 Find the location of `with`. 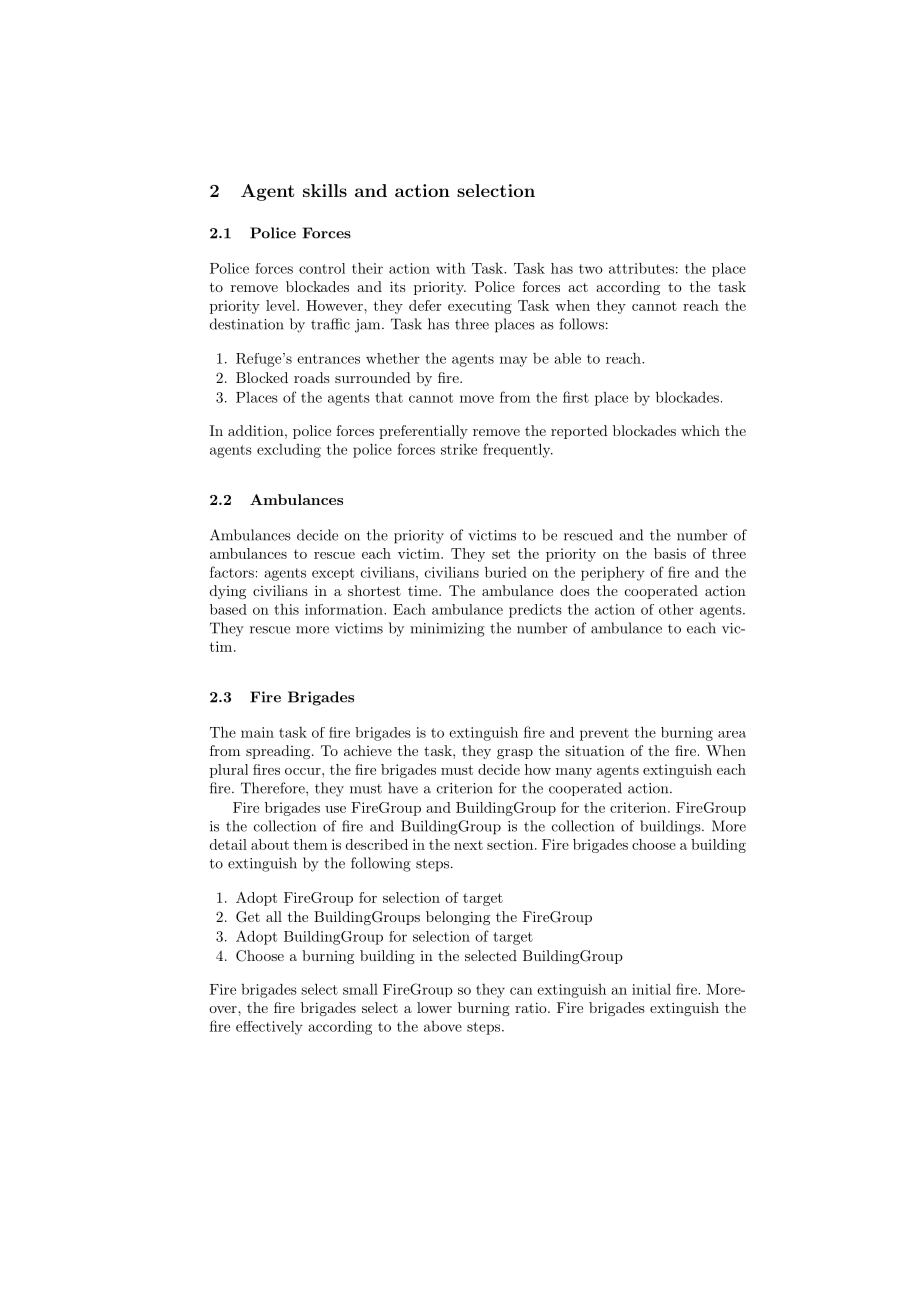

with is located at coordinates (451, 268).
